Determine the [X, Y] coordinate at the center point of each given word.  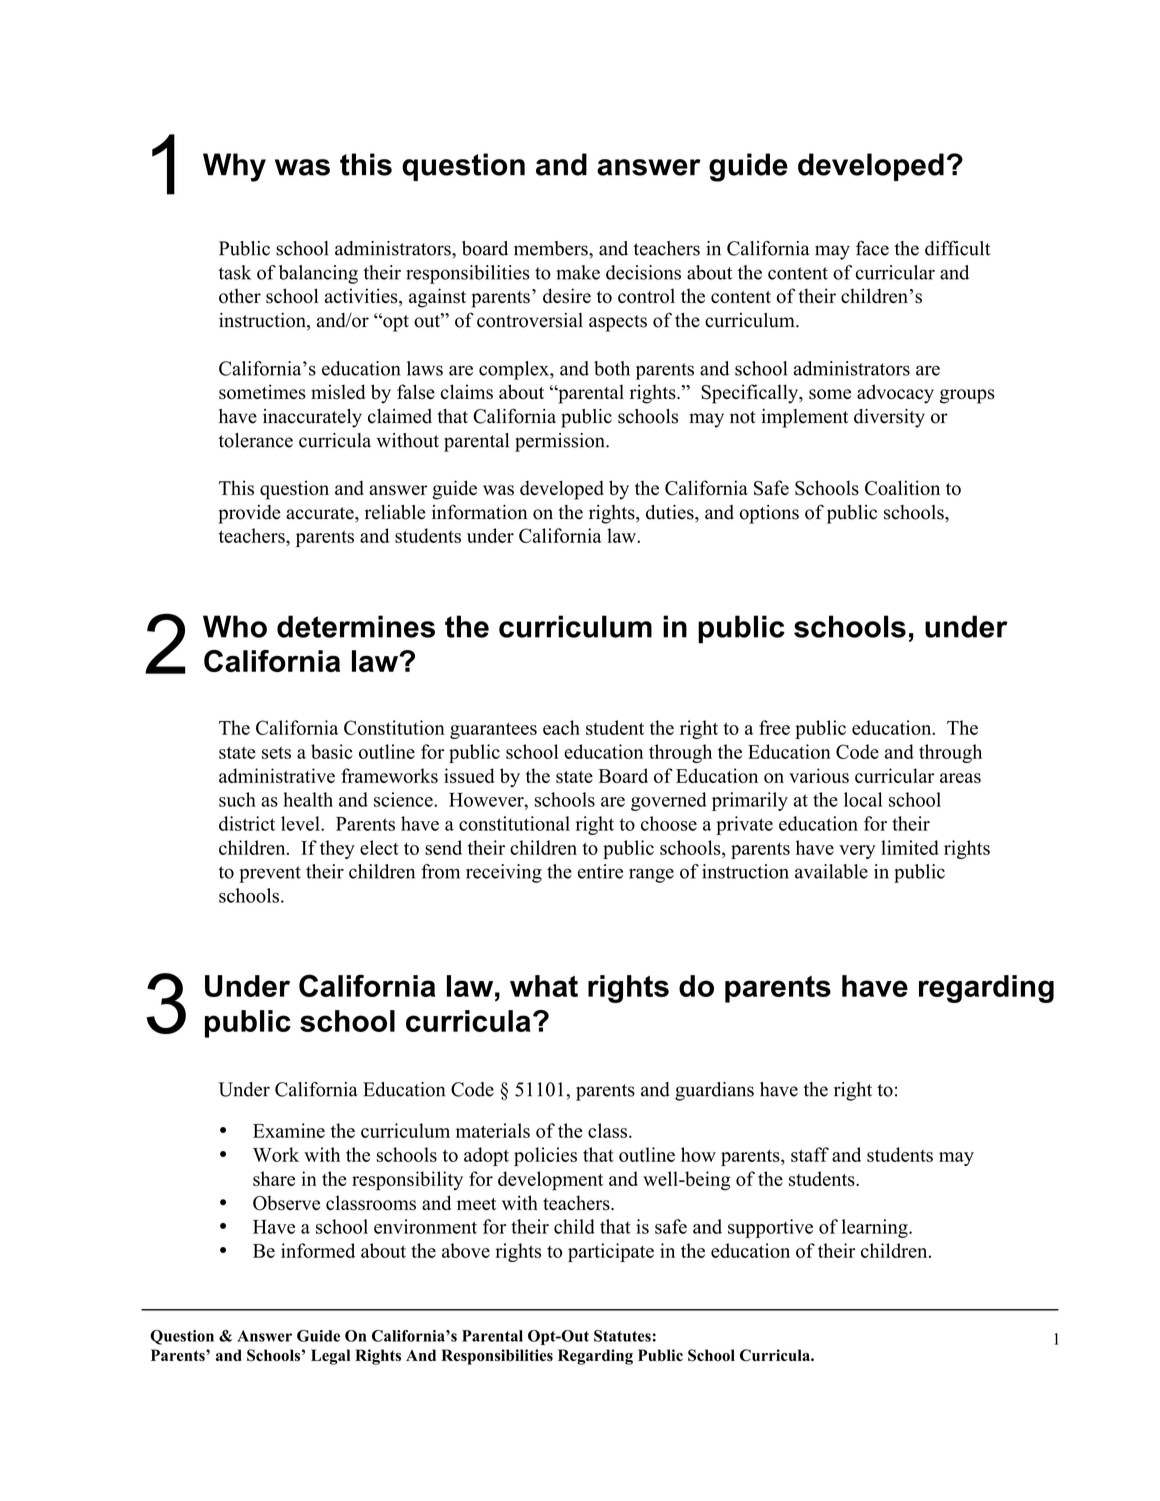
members [552, 248]
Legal [330, 1357]
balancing [318, 274]
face [872, 248]
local [863, 799]
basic [332, 751]
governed [669, 801]
